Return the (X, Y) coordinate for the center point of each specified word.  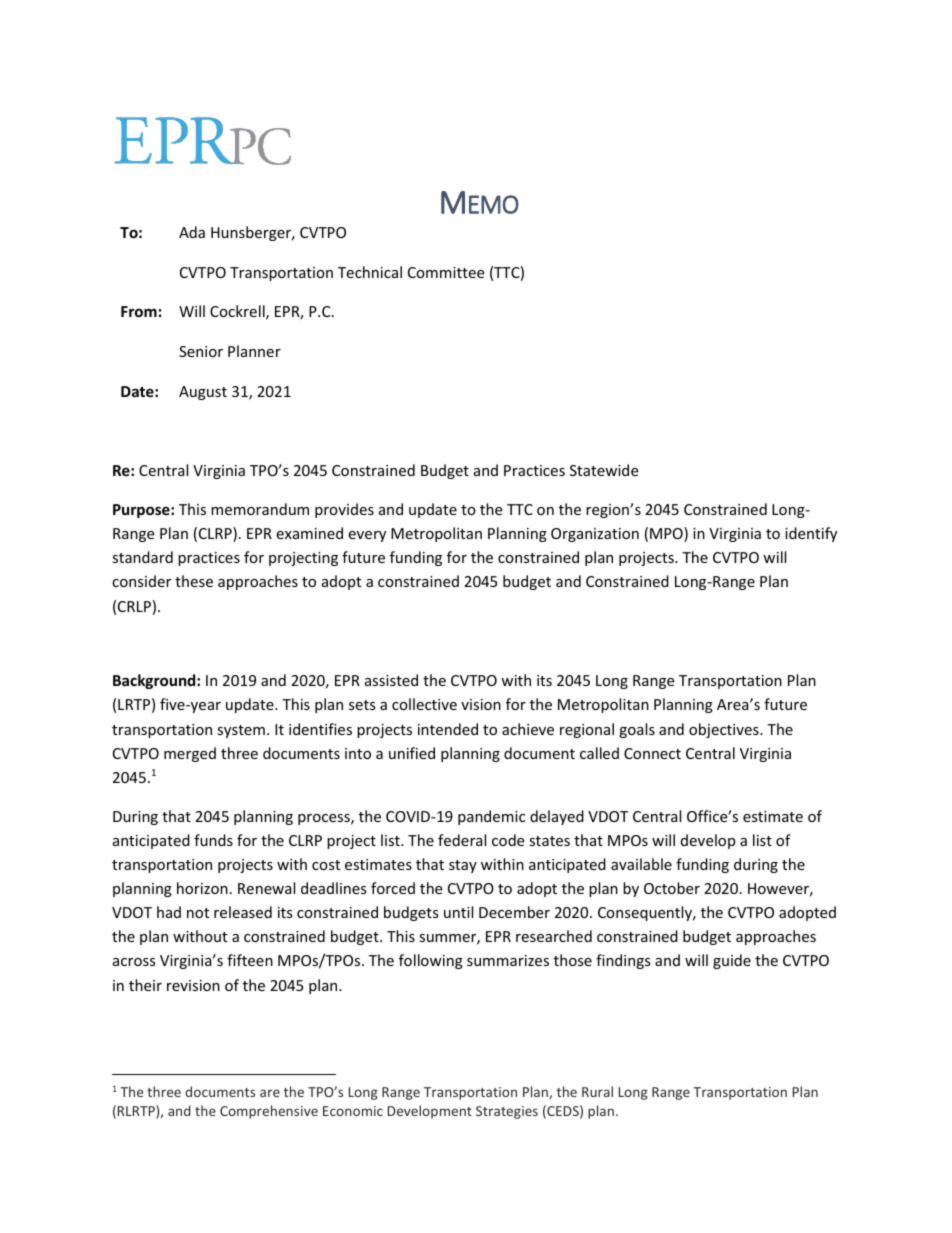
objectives (725, 730)
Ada (192, 232)
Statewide (604, 470)
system (241, 731)
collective (424, 704)
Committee (446, 272)
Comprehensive (269, 1112)
